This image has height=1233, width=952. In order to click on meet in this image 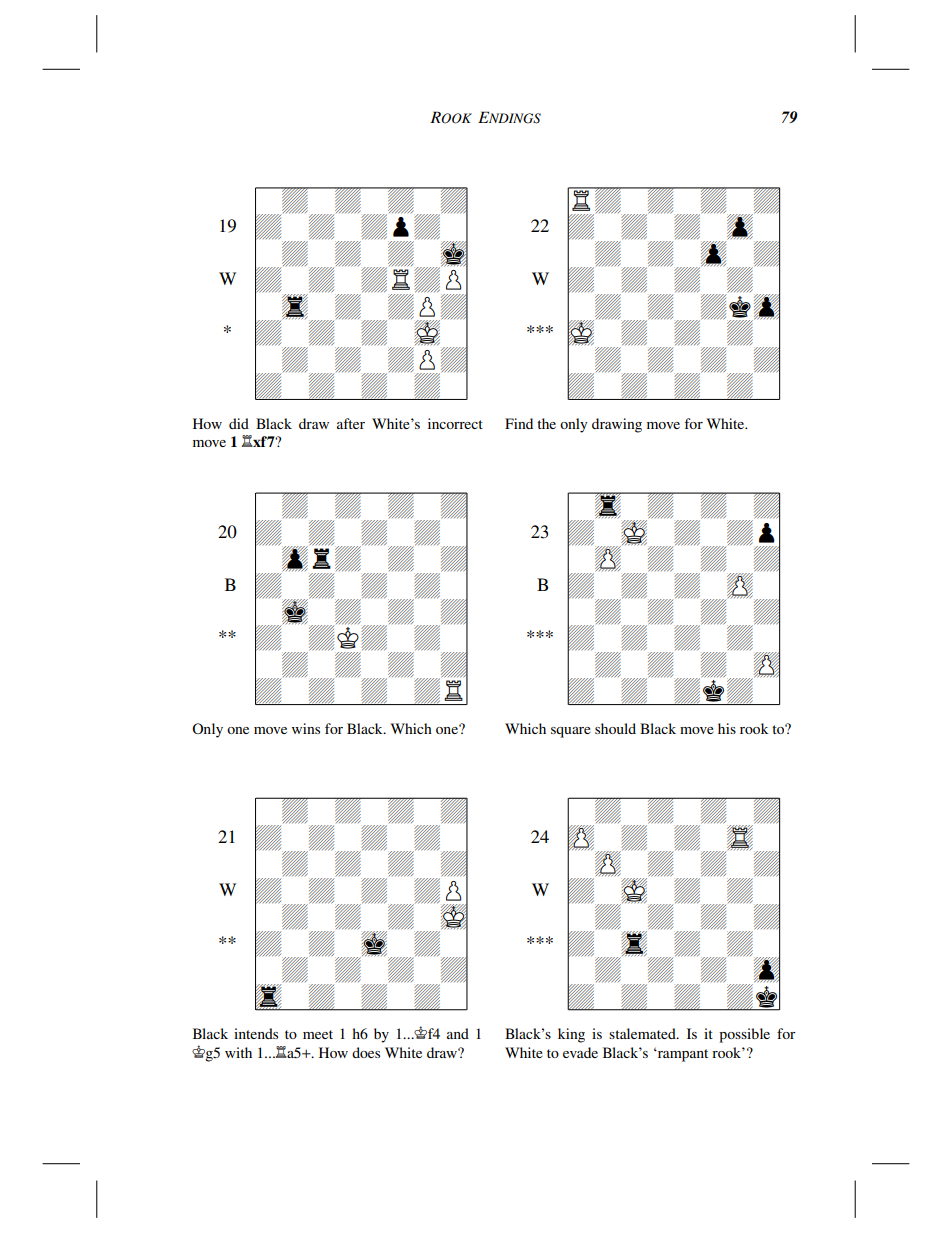, I will do `click(318, 1034)`.
